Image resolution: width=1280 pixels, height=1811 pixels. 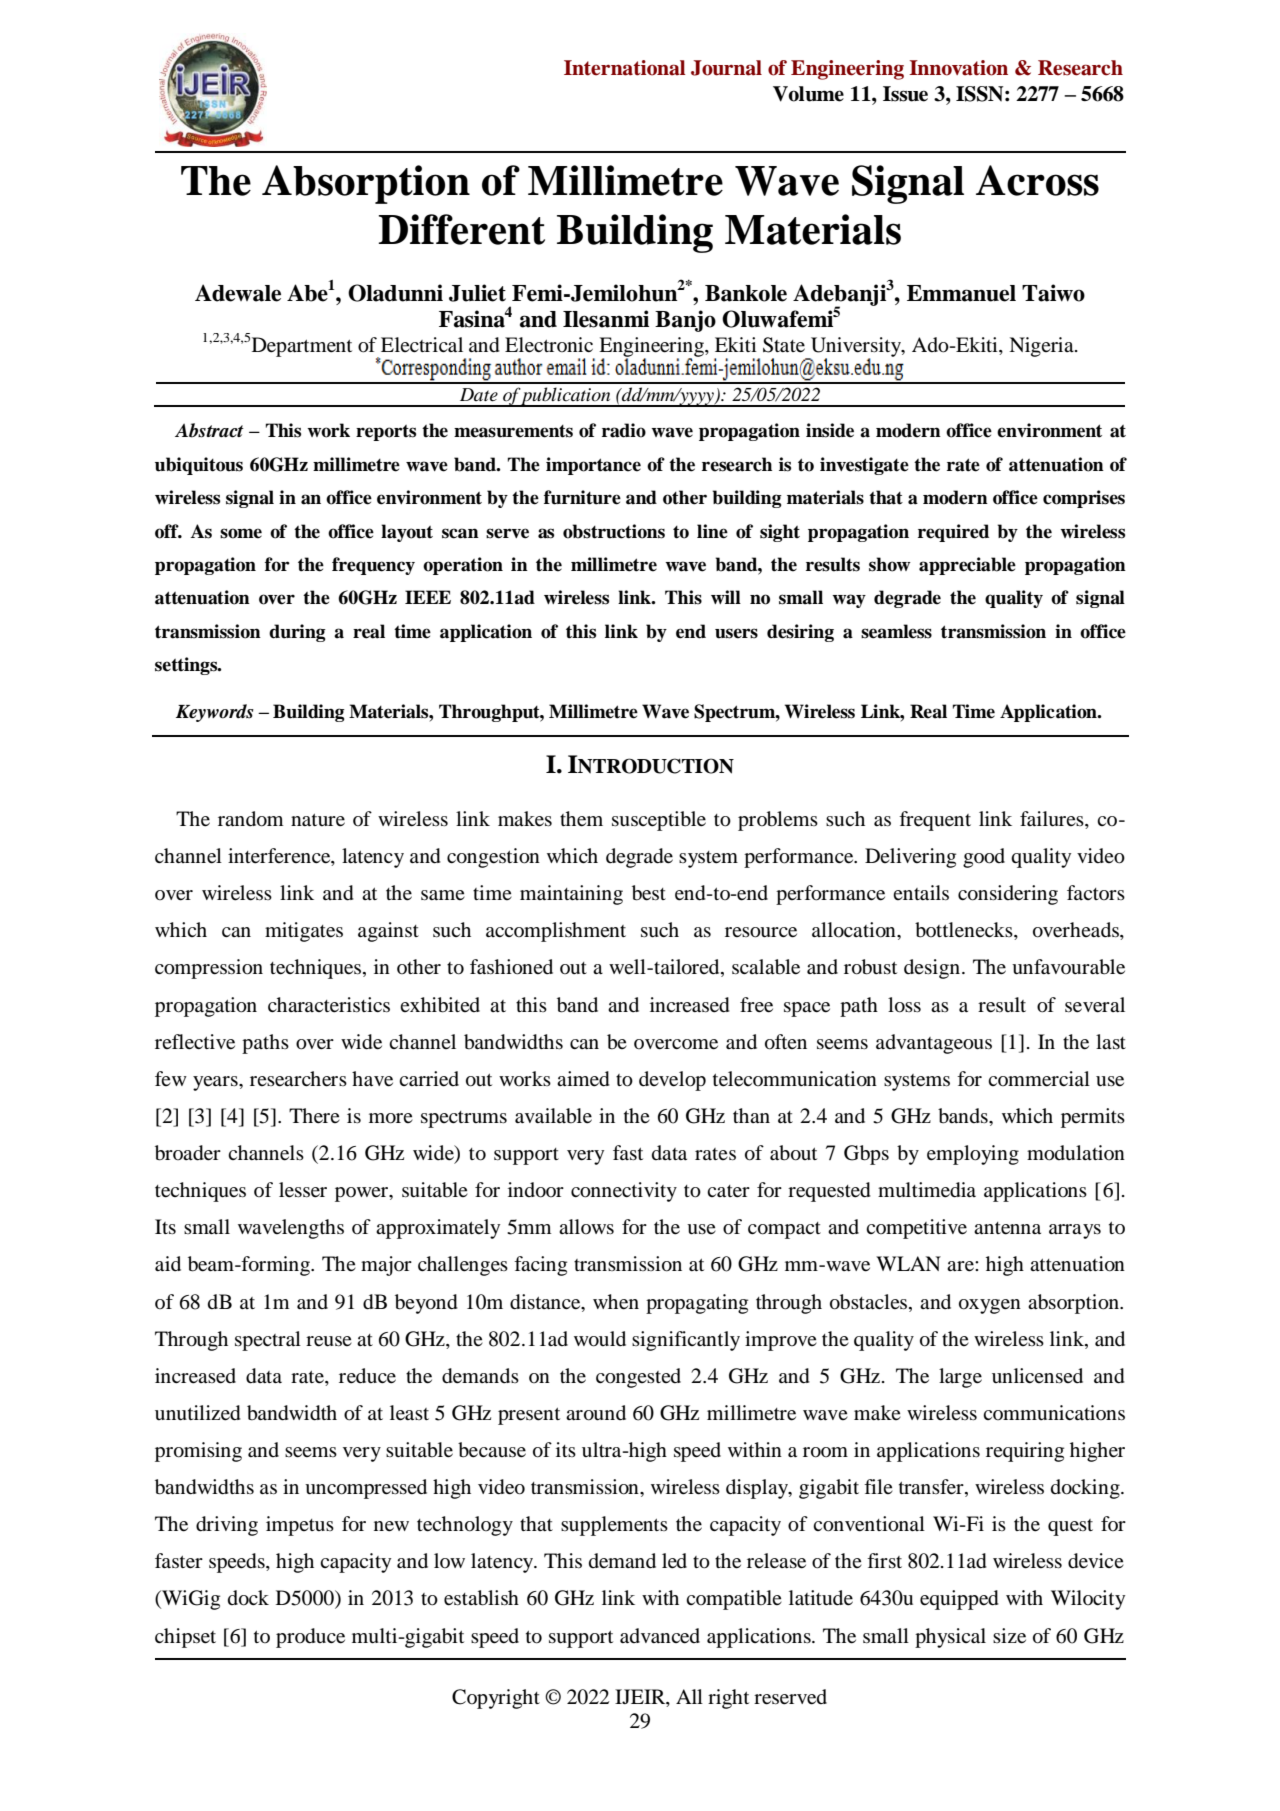 What do you see at coordinates (625, 68) in the screenshot?
I see `International` at bounding box center [625, 68].
